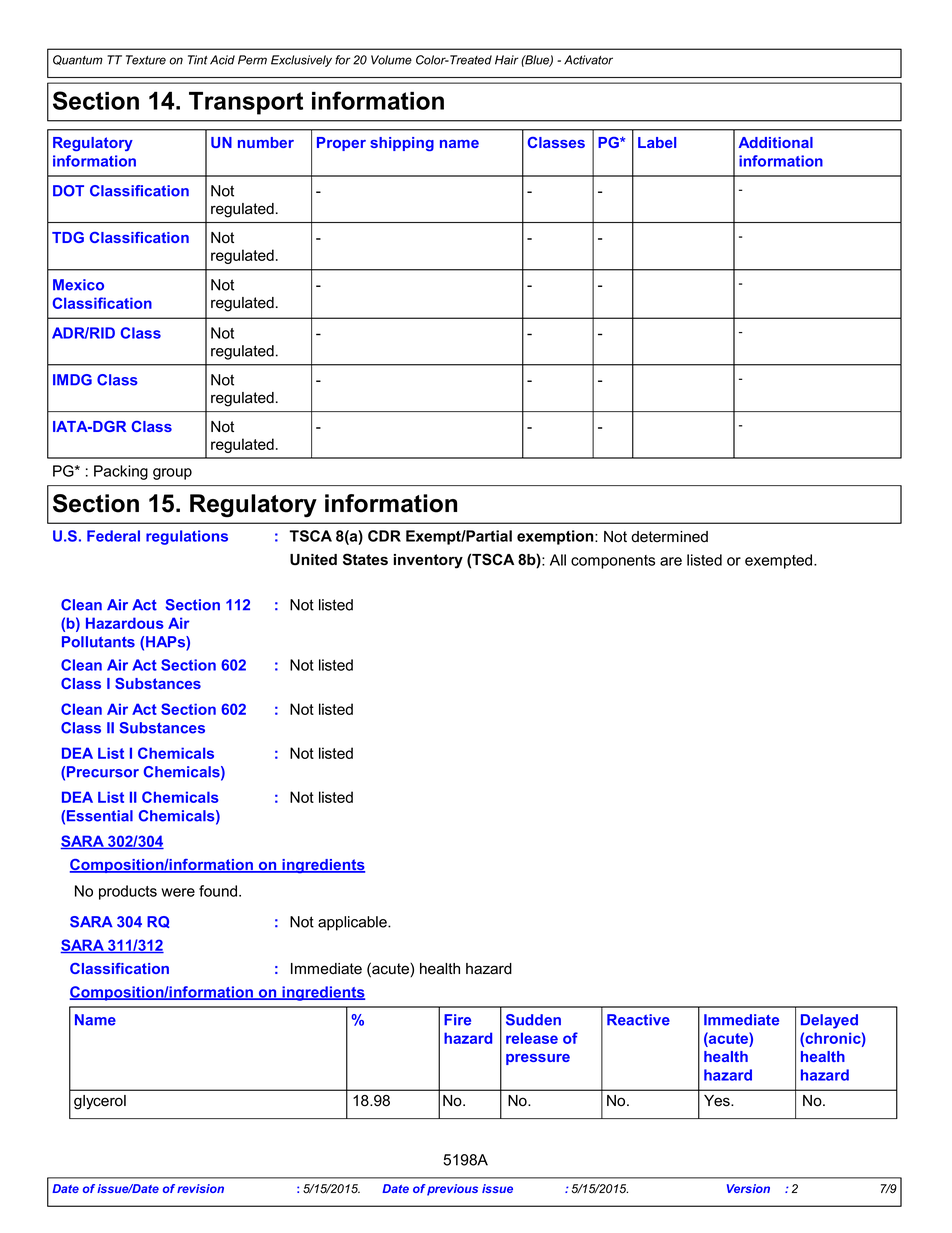 This screenshot has height=1233, width=952. I want to click on are, so click(671, 561).
